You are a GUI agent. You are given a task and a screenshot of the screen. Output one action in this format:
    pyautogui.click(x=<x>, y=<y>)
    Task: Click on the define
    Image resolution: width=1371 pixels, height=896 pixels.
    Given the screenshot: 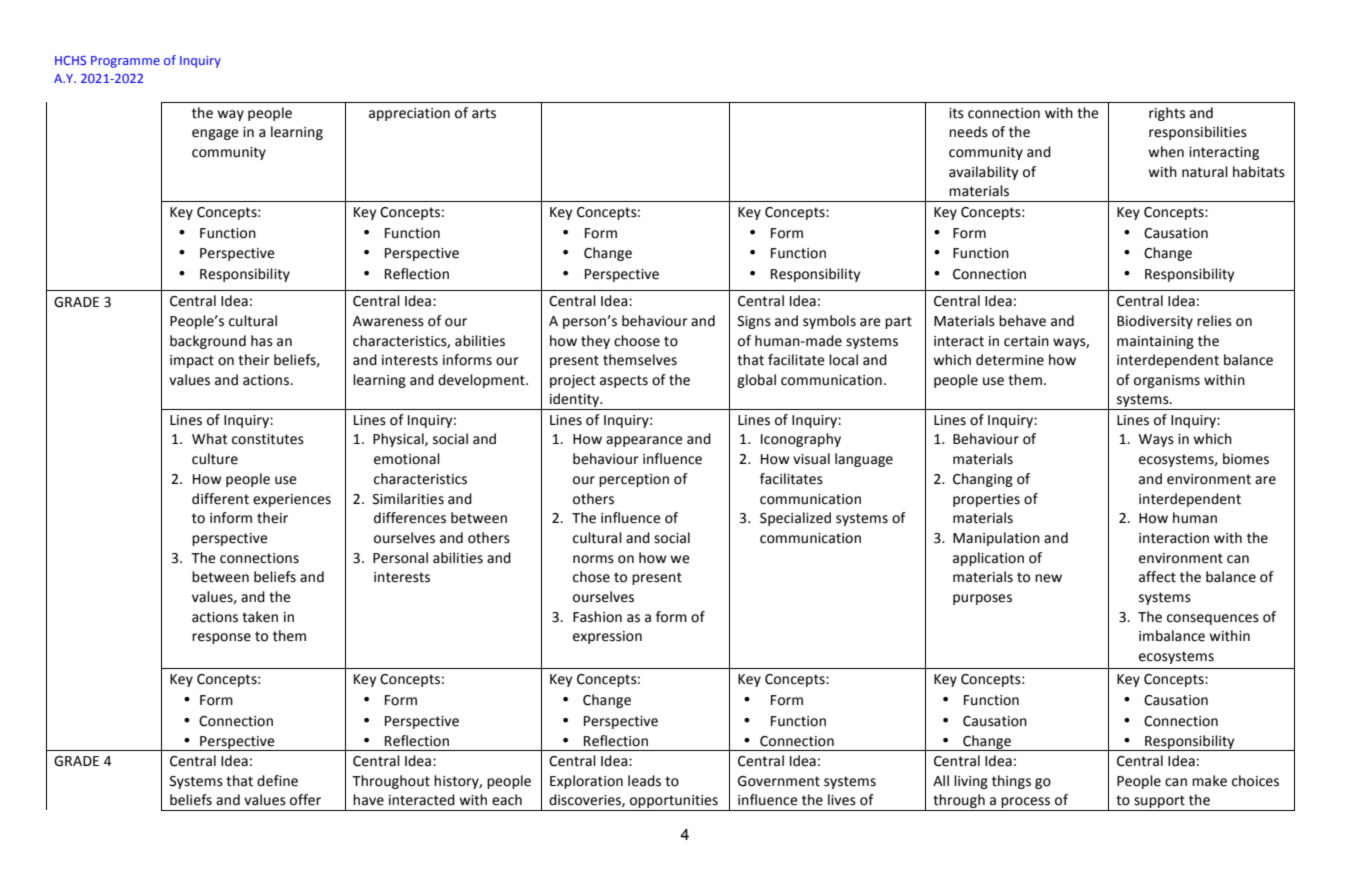 What is the action you would take?
    pyautogui.click(x=277, y=781)
